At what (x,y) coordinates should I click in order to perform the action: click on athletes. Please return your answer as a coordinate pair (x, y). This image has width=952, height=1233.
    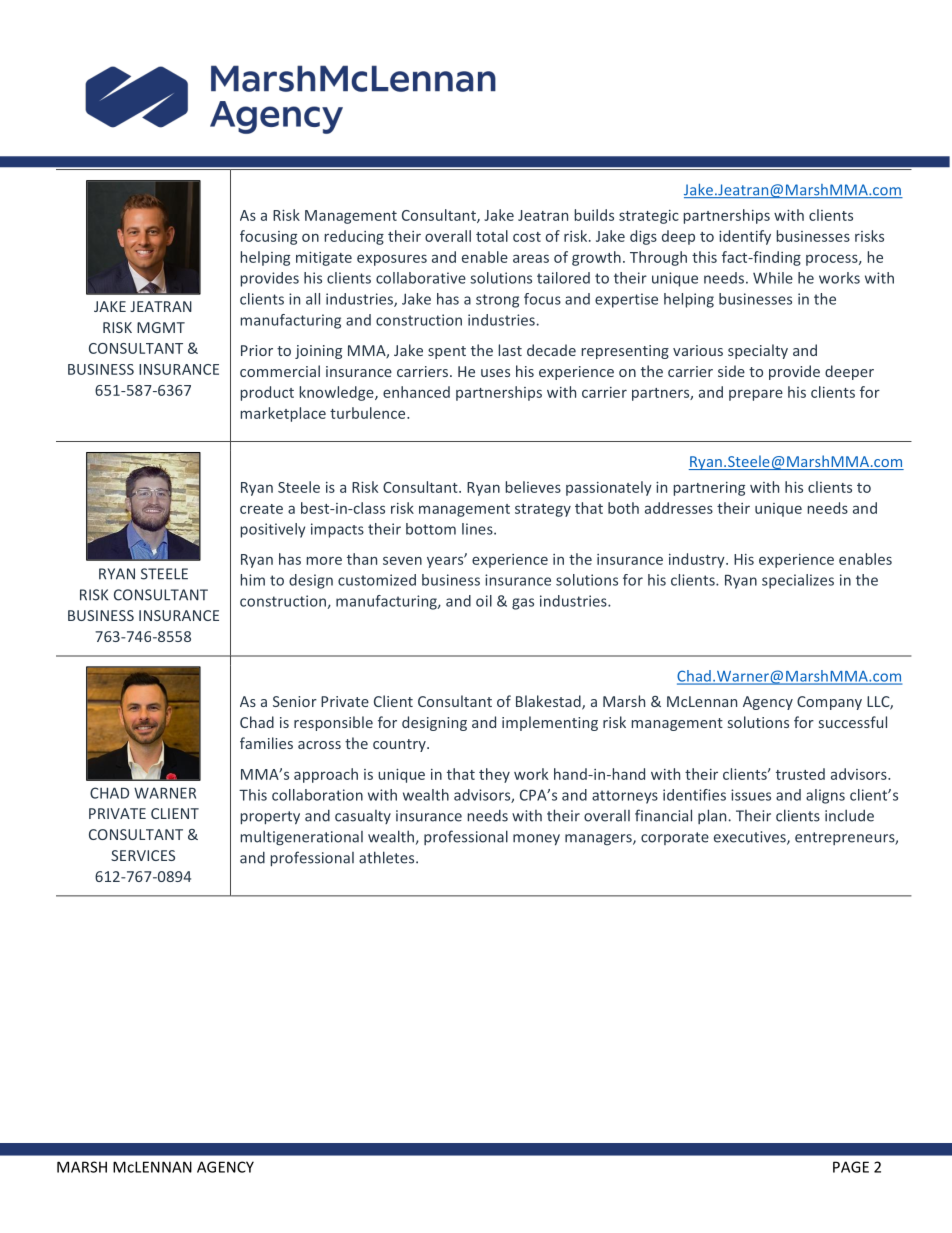
    Looking at the image, I should click on (388, 857).
